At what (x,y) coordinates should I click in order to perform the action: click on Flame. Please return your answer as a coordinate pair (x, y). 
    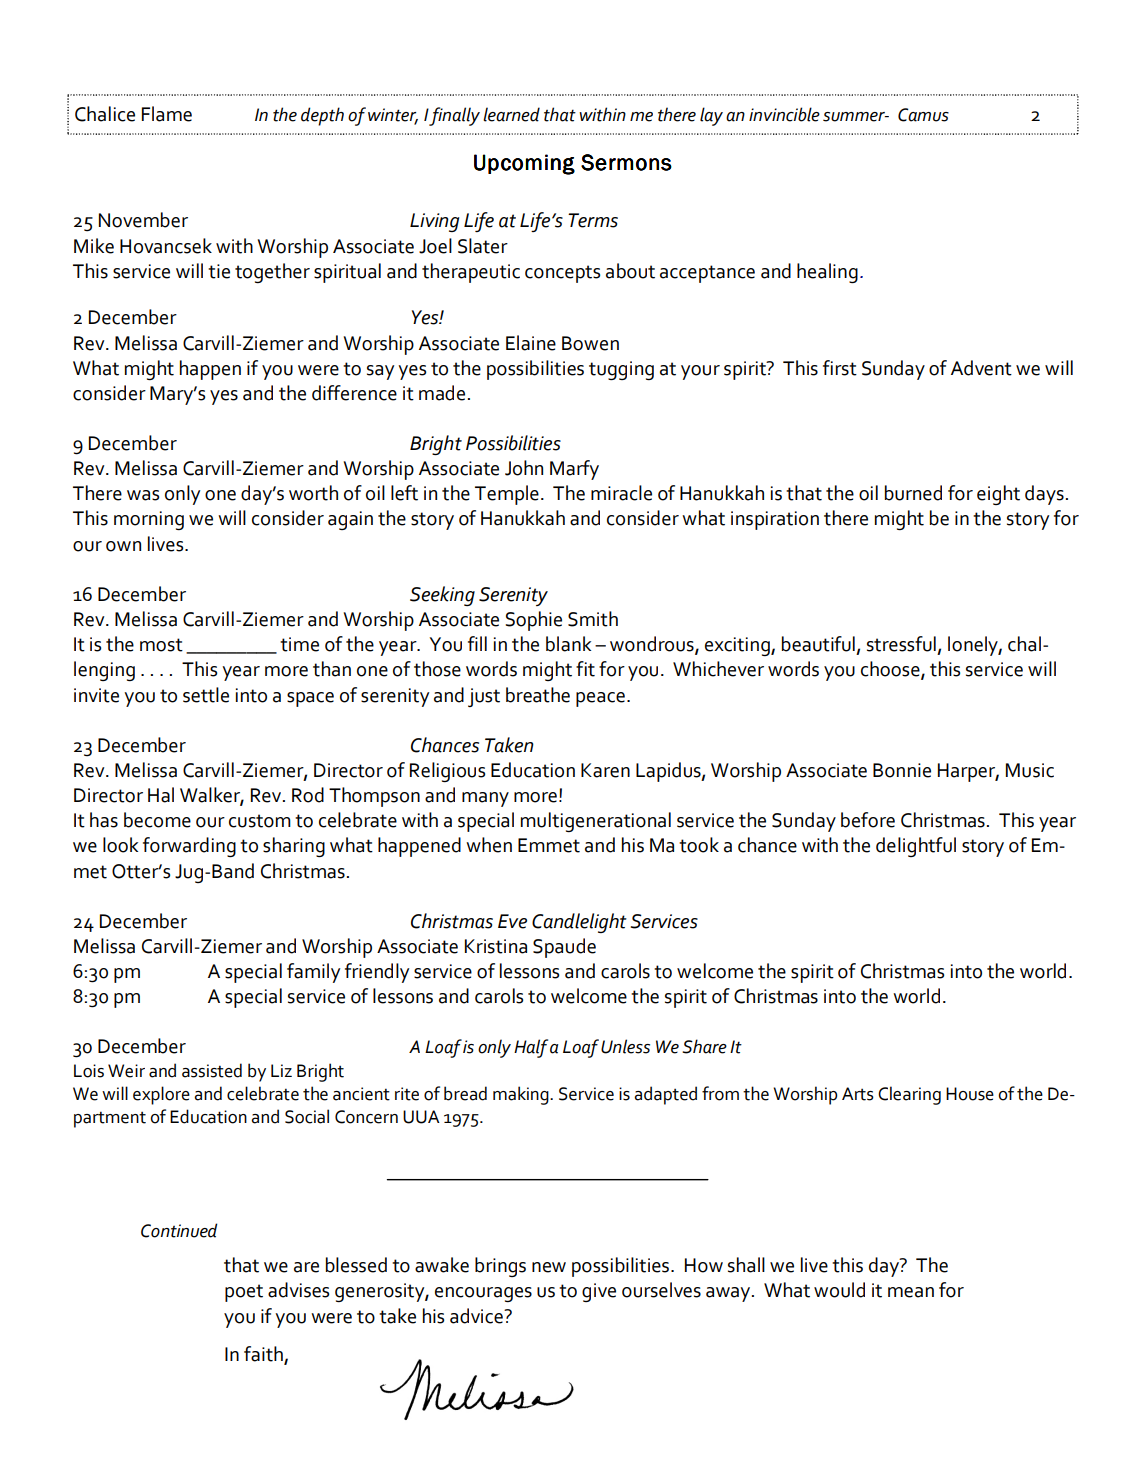
    Looking at the image, I should click on (167, 114).
